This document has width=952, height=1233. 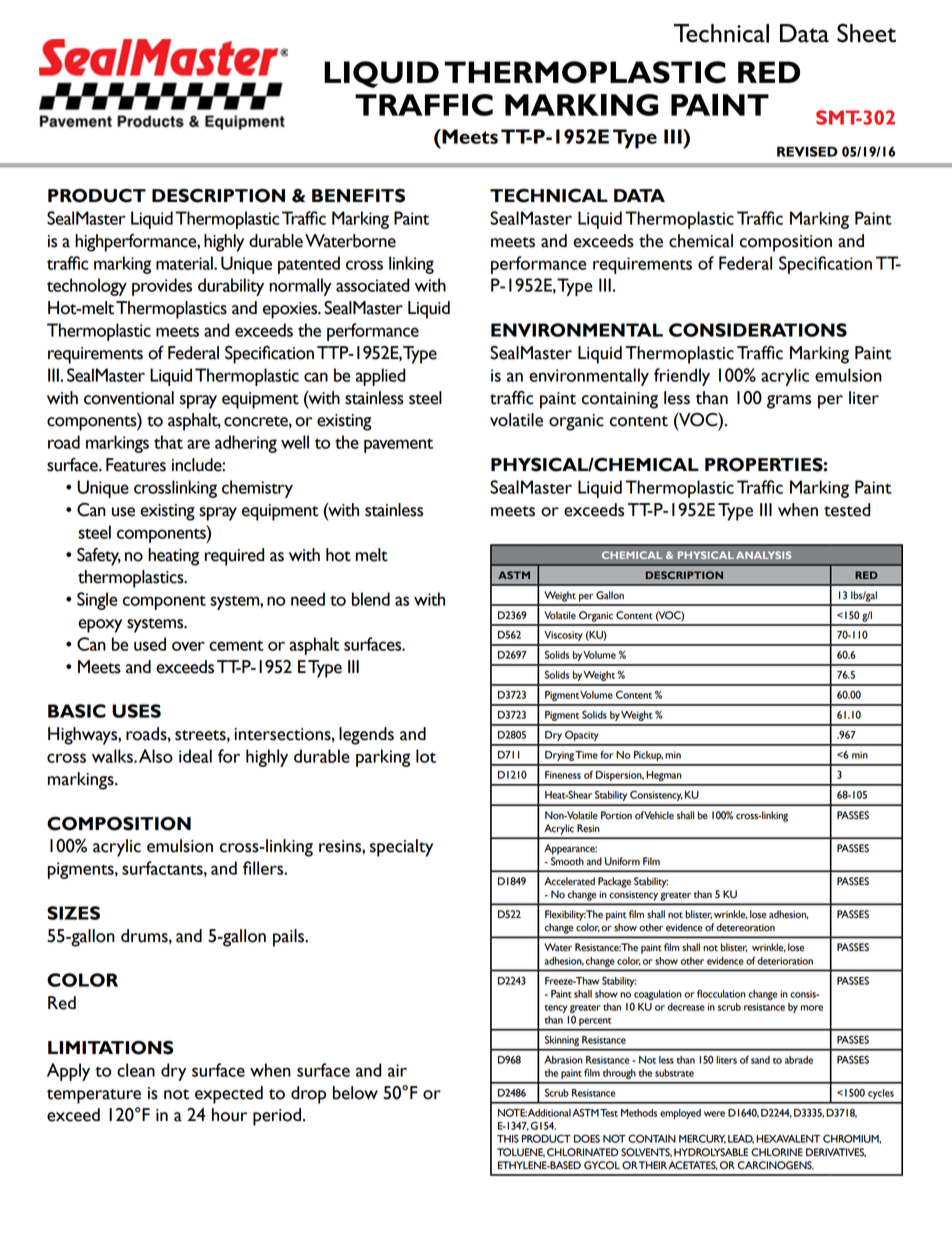 What do you see at coordinates (136, 465) in the document?
I see `Features` at bounding box center [136, 465].
